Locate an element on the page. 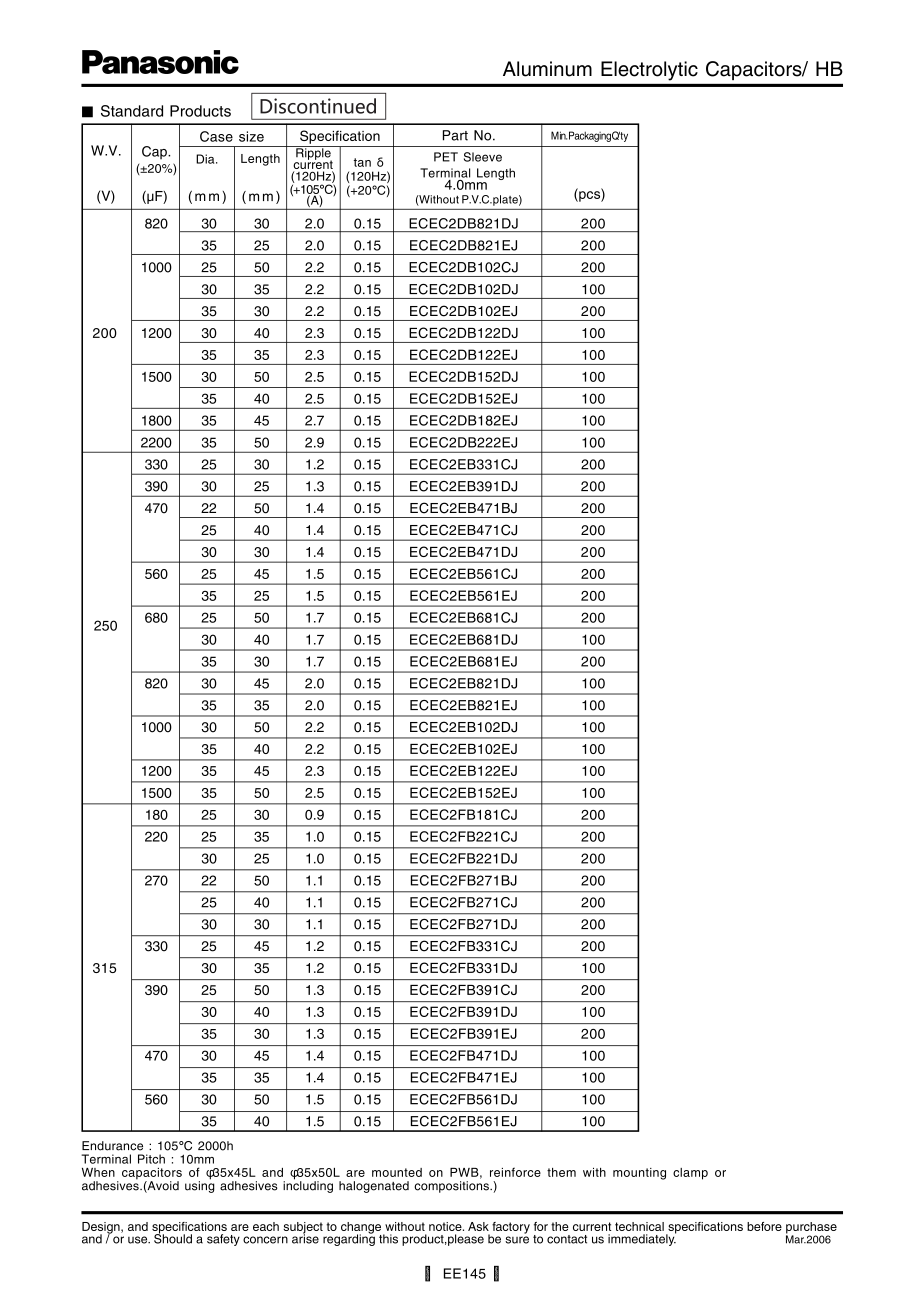 This image has height=1308, width=924. Part is located at coordinates (455, 135).
